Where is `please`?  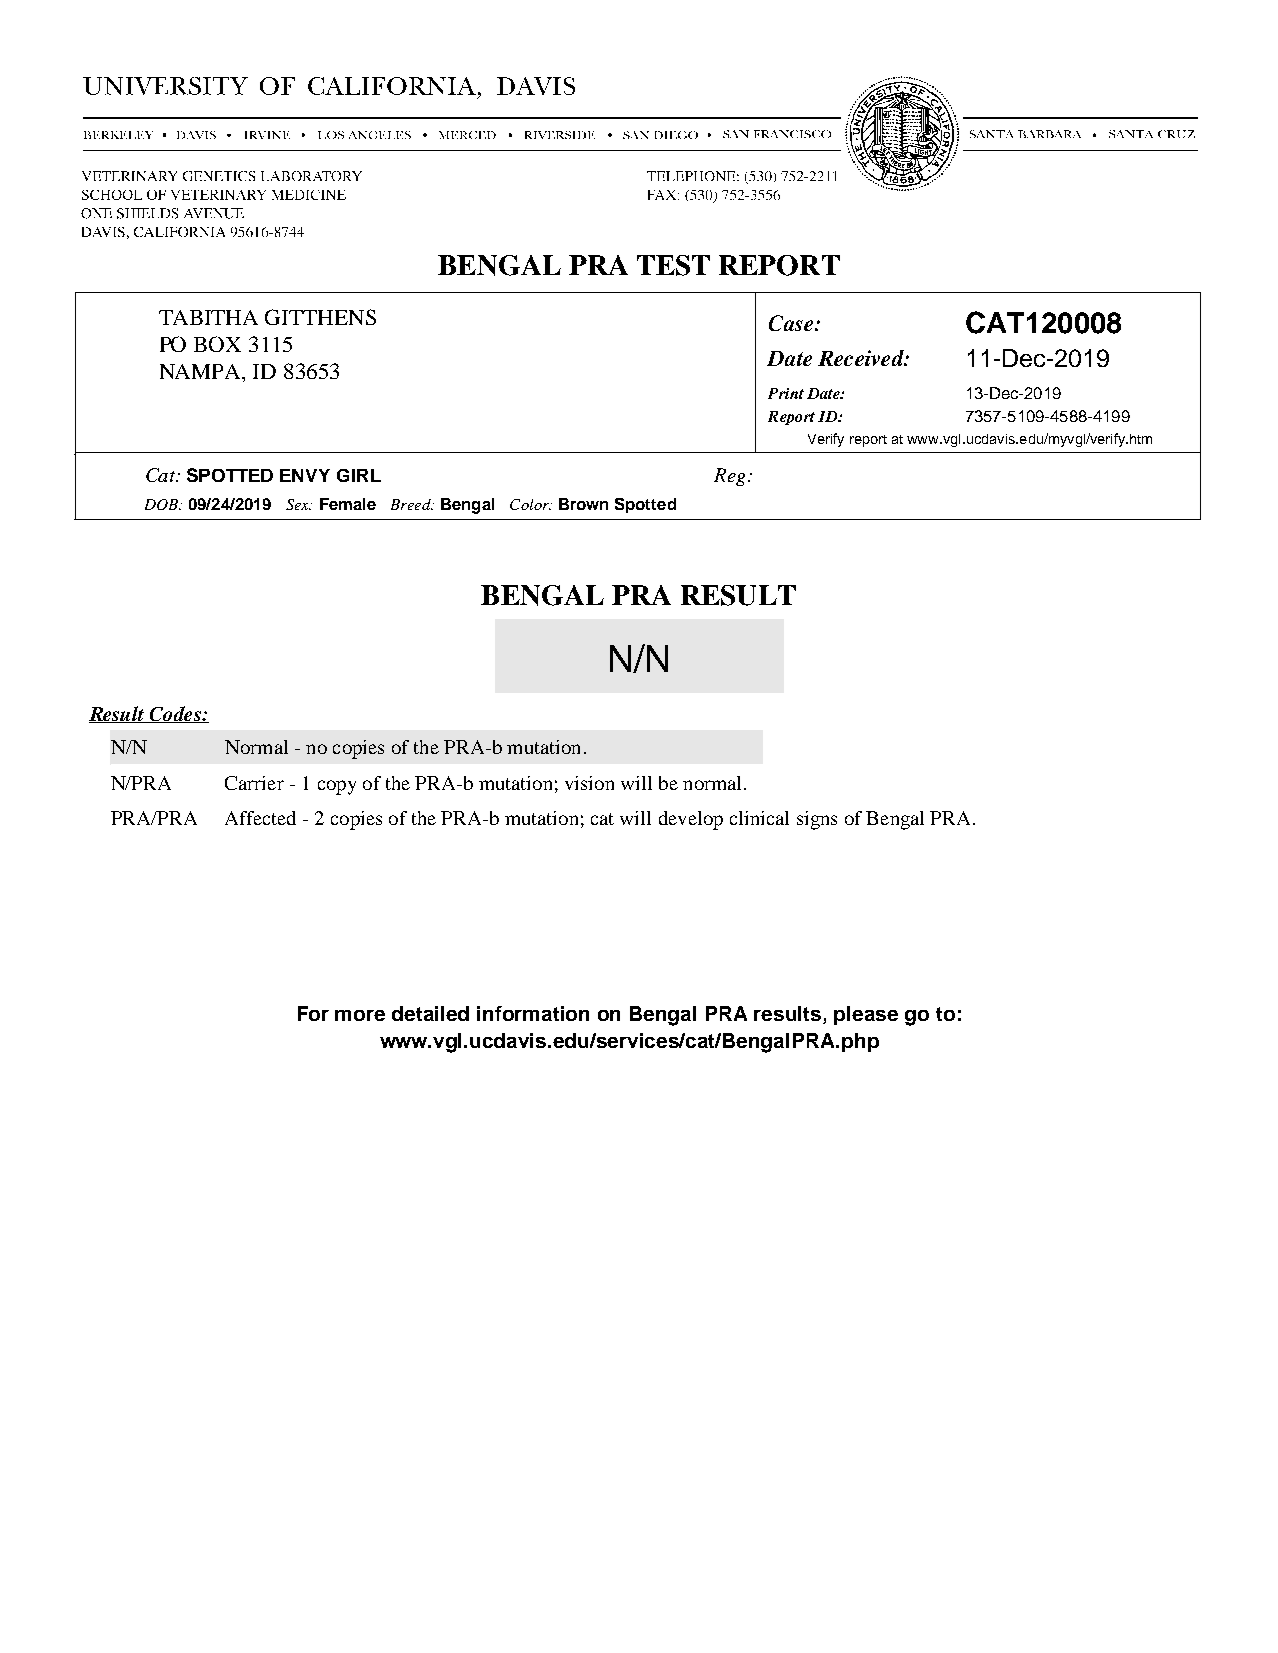
please is located at coordinates (866, 1015).
